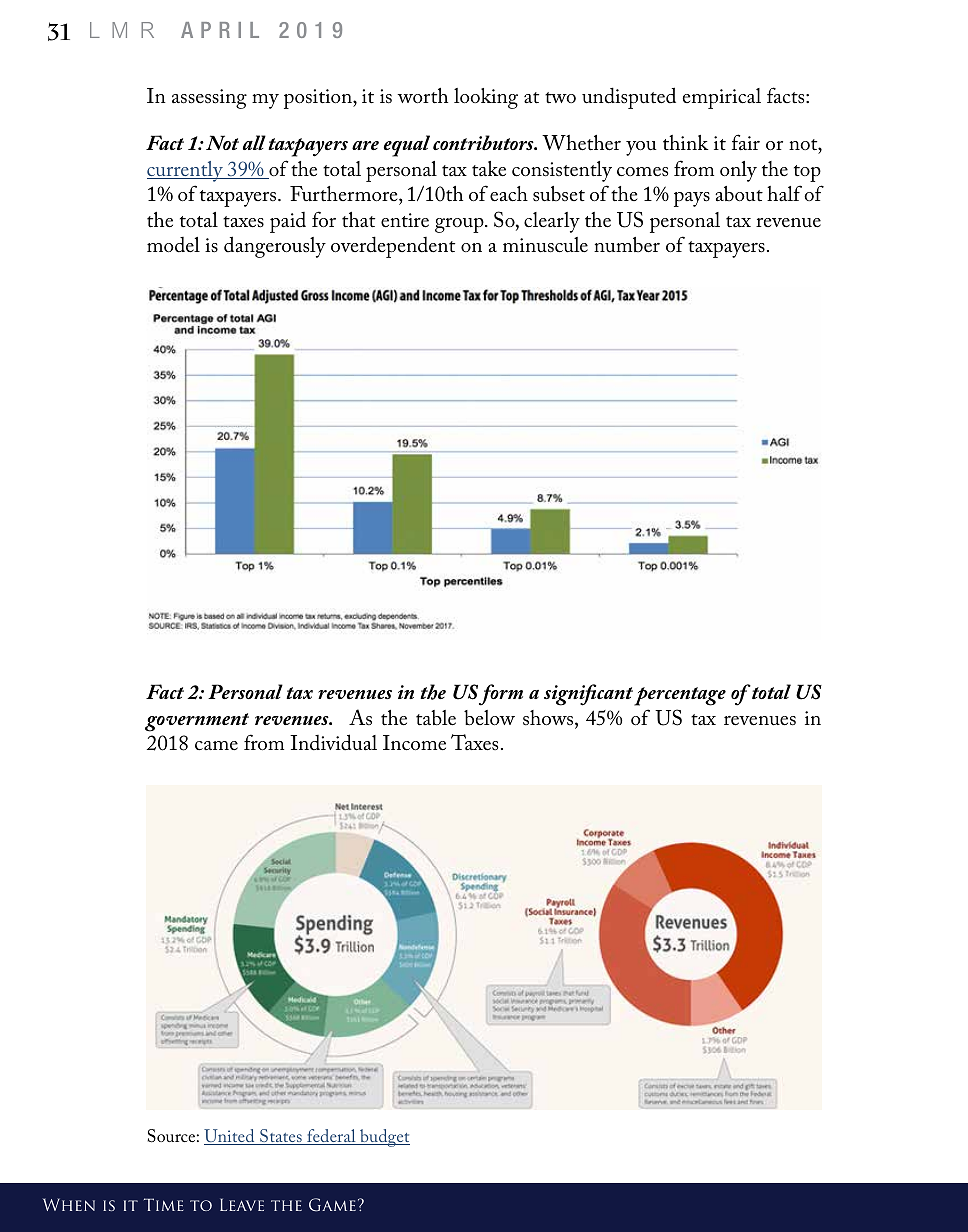 Image resolution: width=968 pixels, height=1232 pixels. What do you see at coordinates (122, 30) in the screenshot?
I see `LMR` at bounding box center [122, 30].
